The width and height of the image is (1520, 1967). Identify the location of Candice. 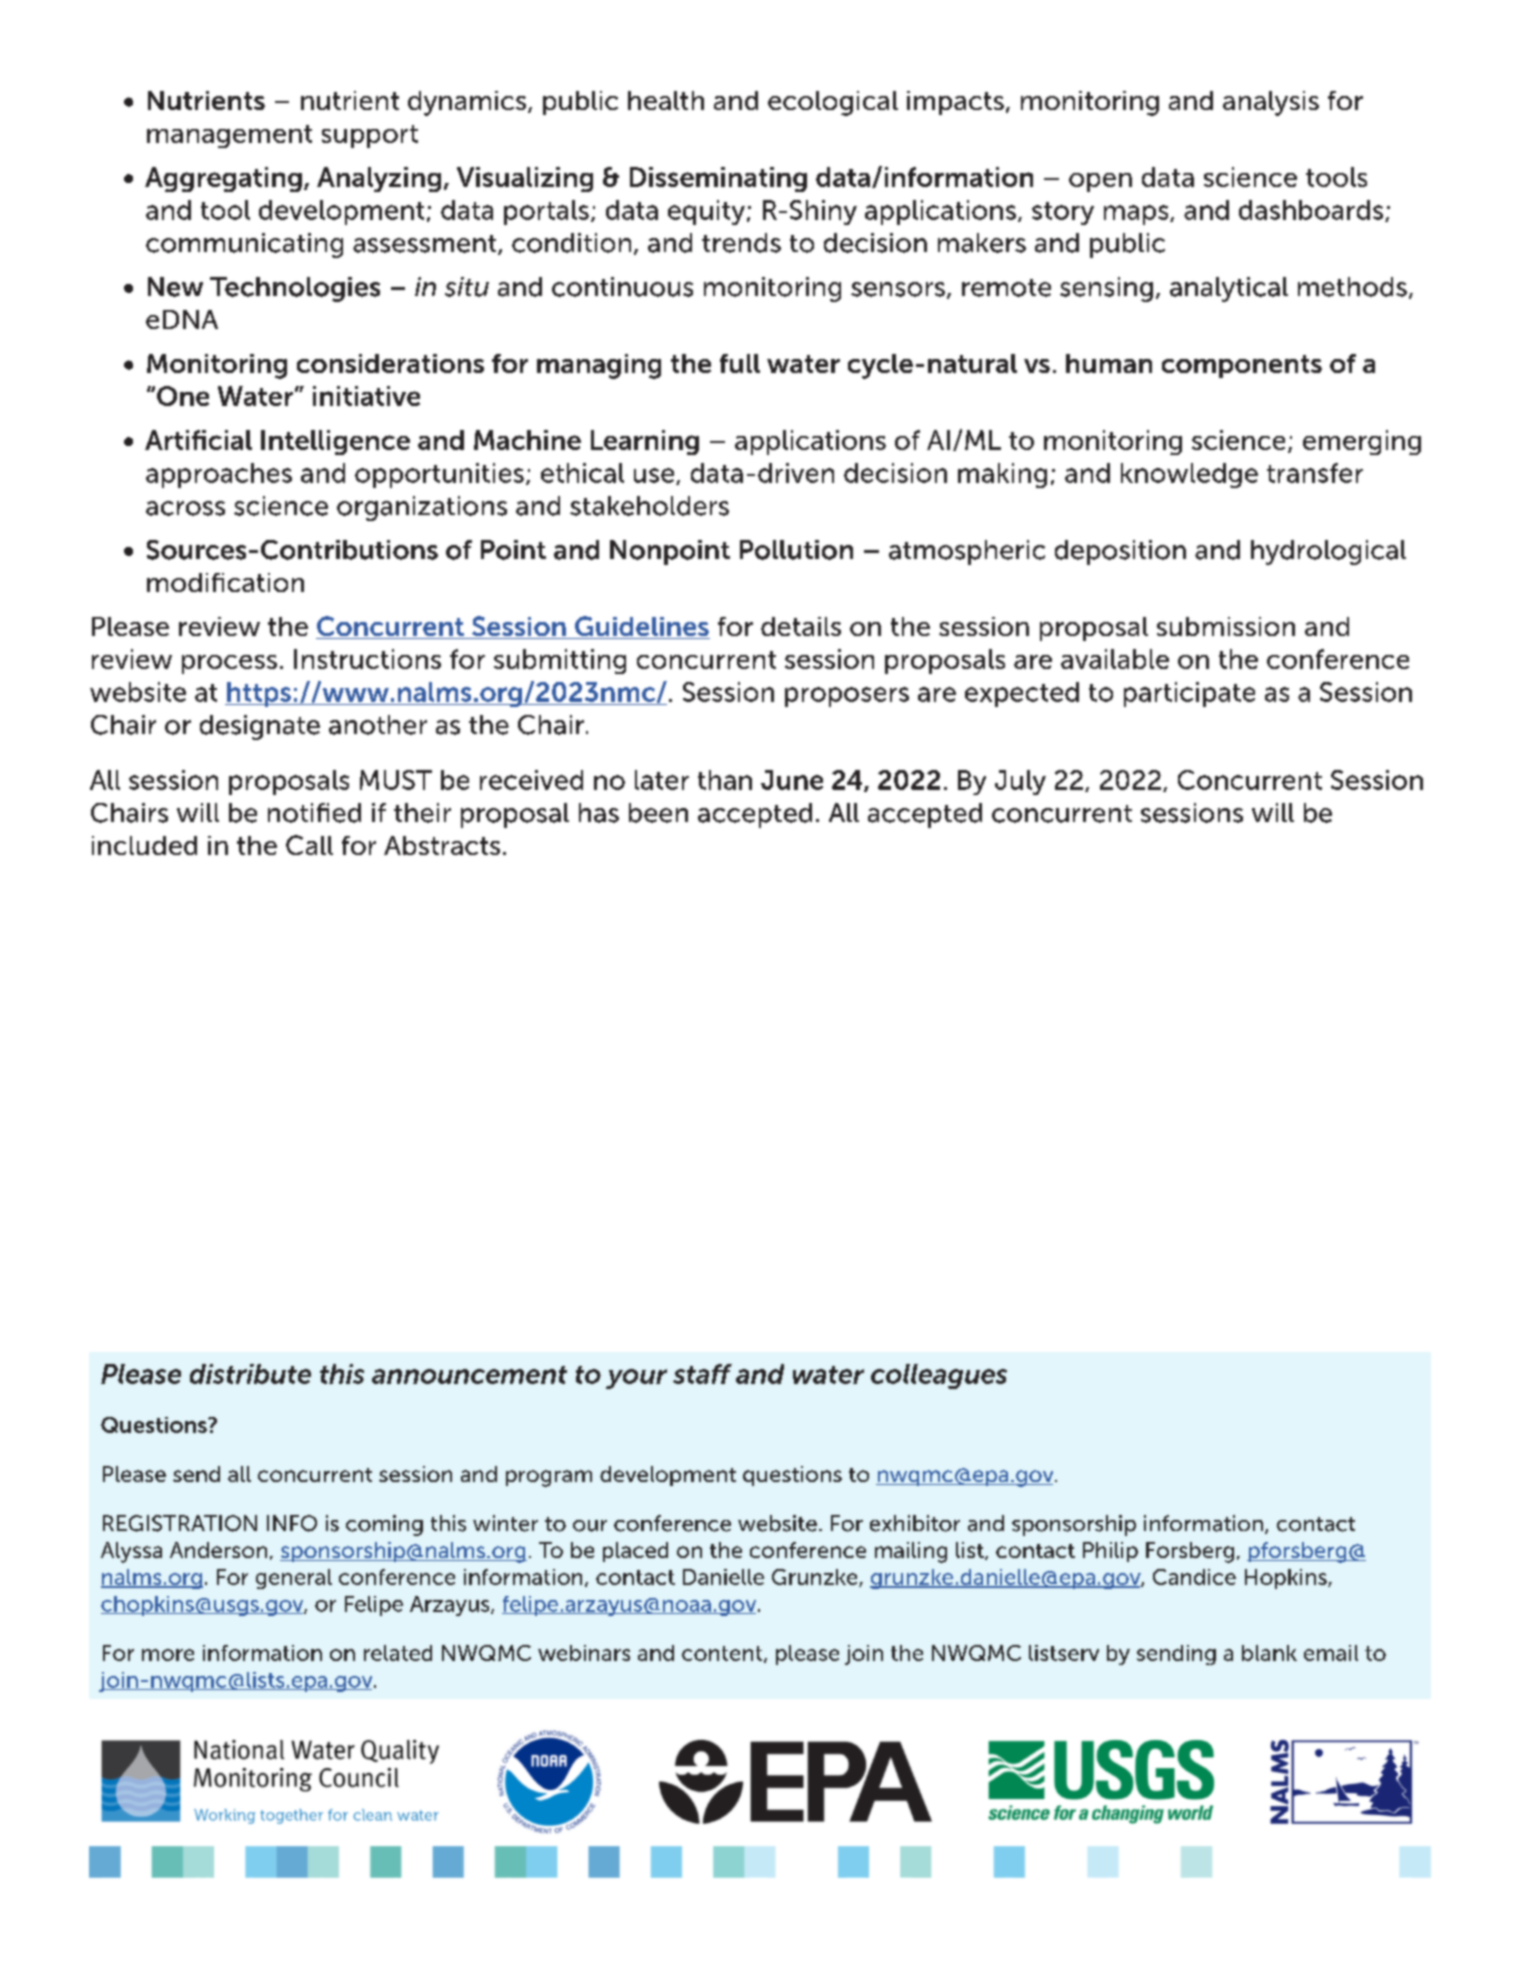
(1194, 1577).
